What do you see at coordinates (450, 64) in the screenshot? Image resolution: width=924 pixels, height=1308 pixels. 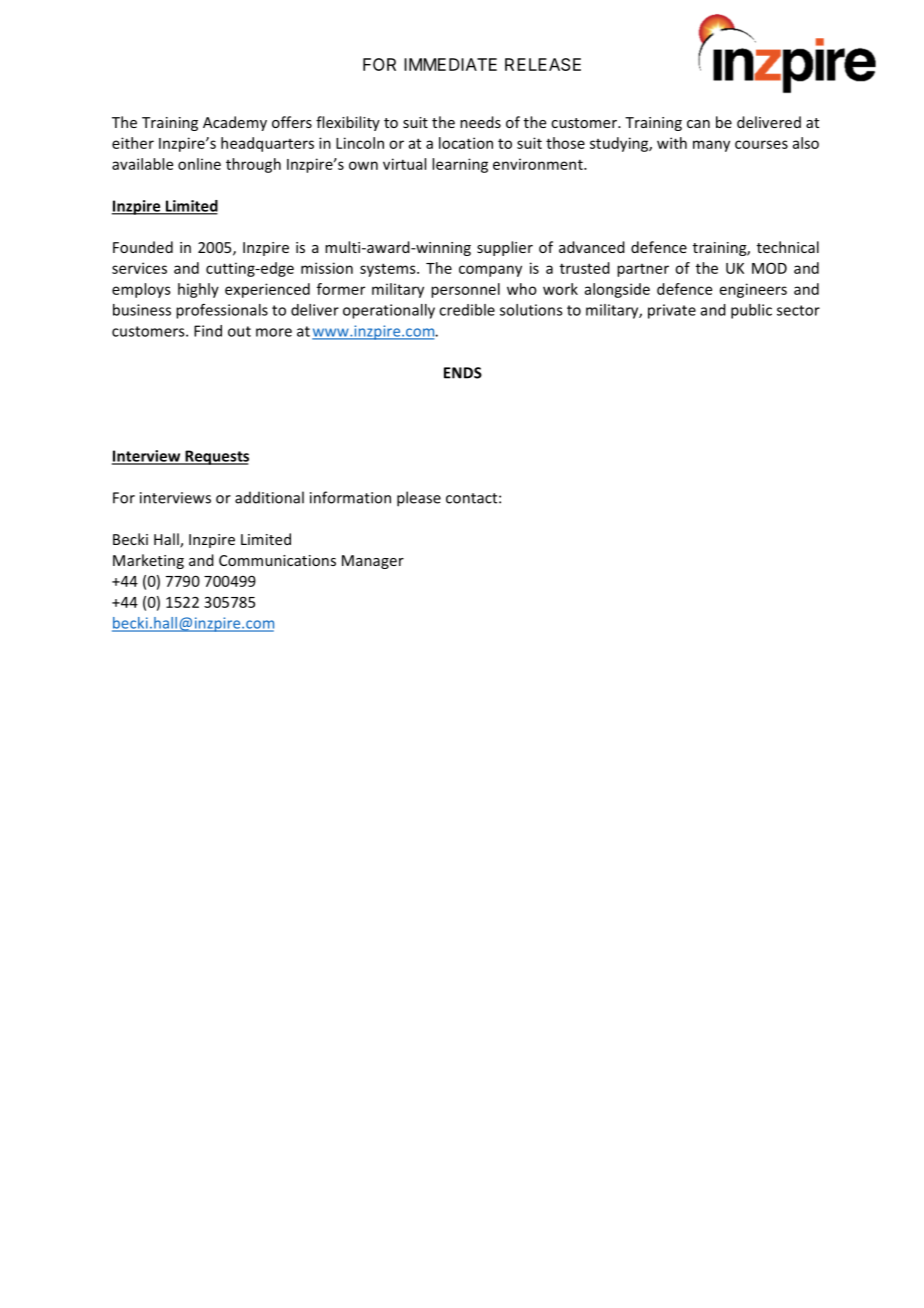 I see `IMMEDIATE` at bounding box center [450, 64].
